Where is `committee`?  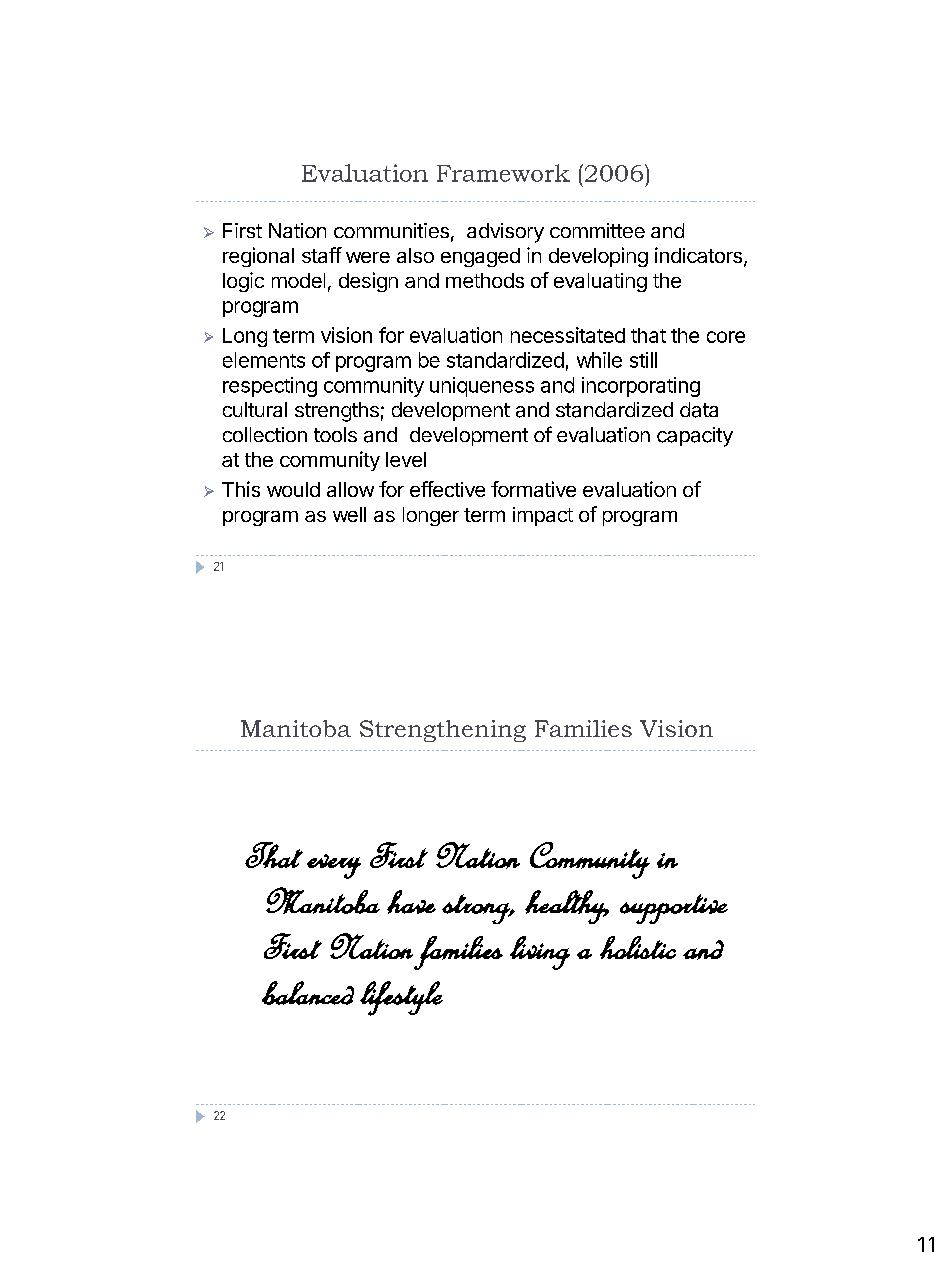
committee is located at coordinates (597, 230).
